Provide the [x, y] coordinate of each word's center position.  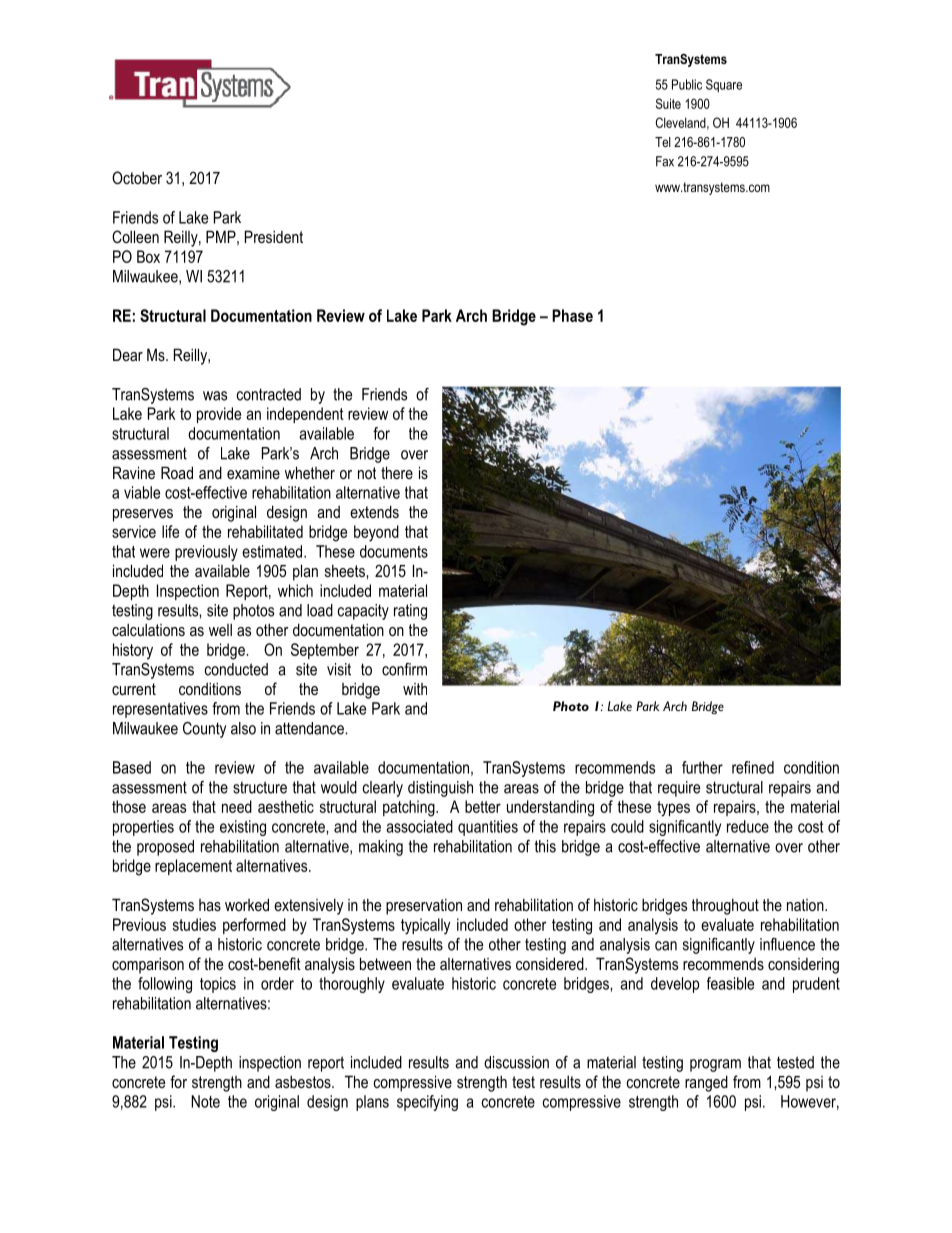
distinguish [440, 789]
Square [724, 86]
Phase [572, 315]
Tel [663, 142]
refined [753, 767]
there [397, 472]
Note [205, 1101]
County [204, 730]
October [137, 177]
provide [219, 415]
